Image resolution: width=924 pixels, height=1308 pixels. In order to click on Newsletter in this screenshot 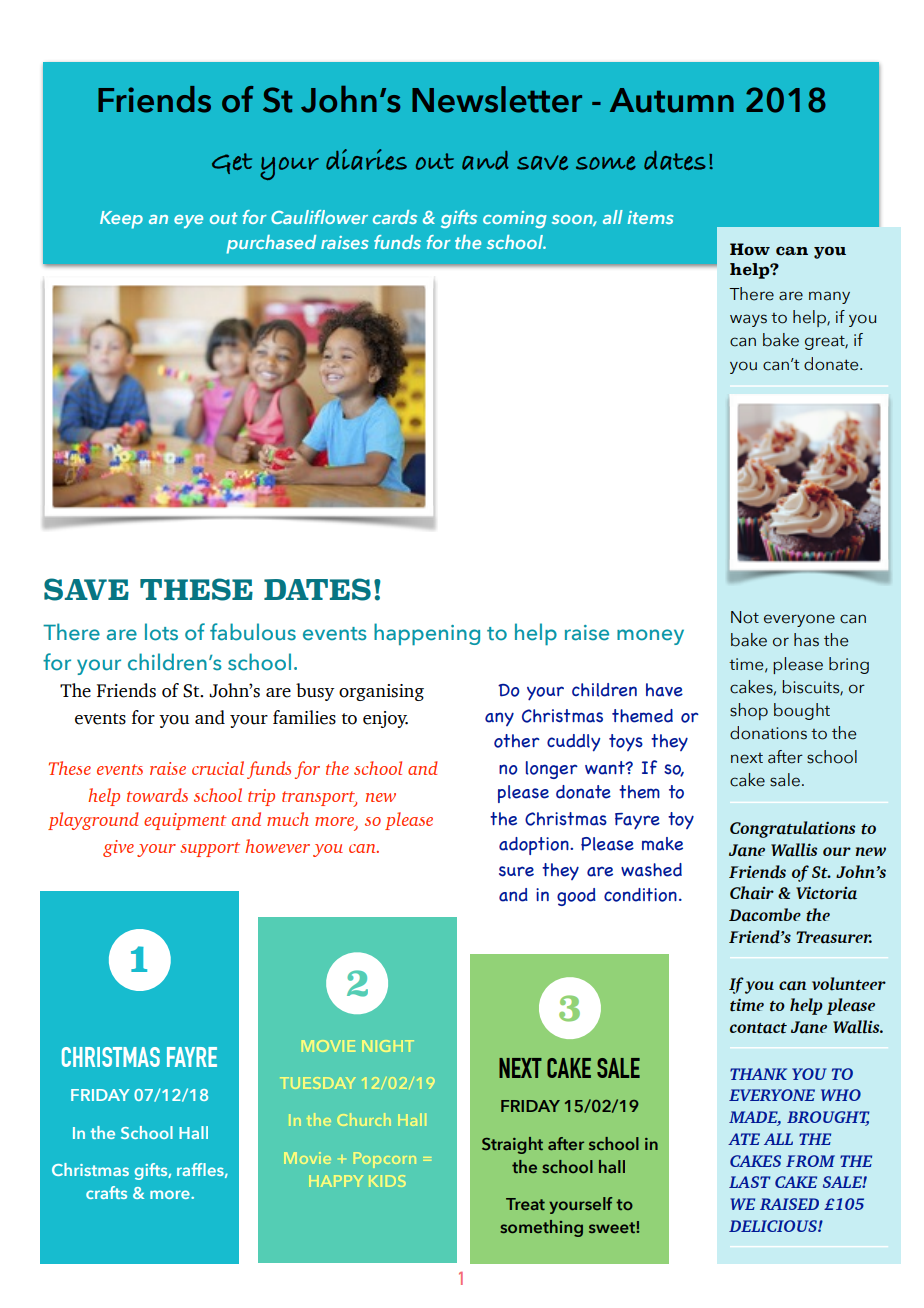, I will do `click(497, 99)`.
